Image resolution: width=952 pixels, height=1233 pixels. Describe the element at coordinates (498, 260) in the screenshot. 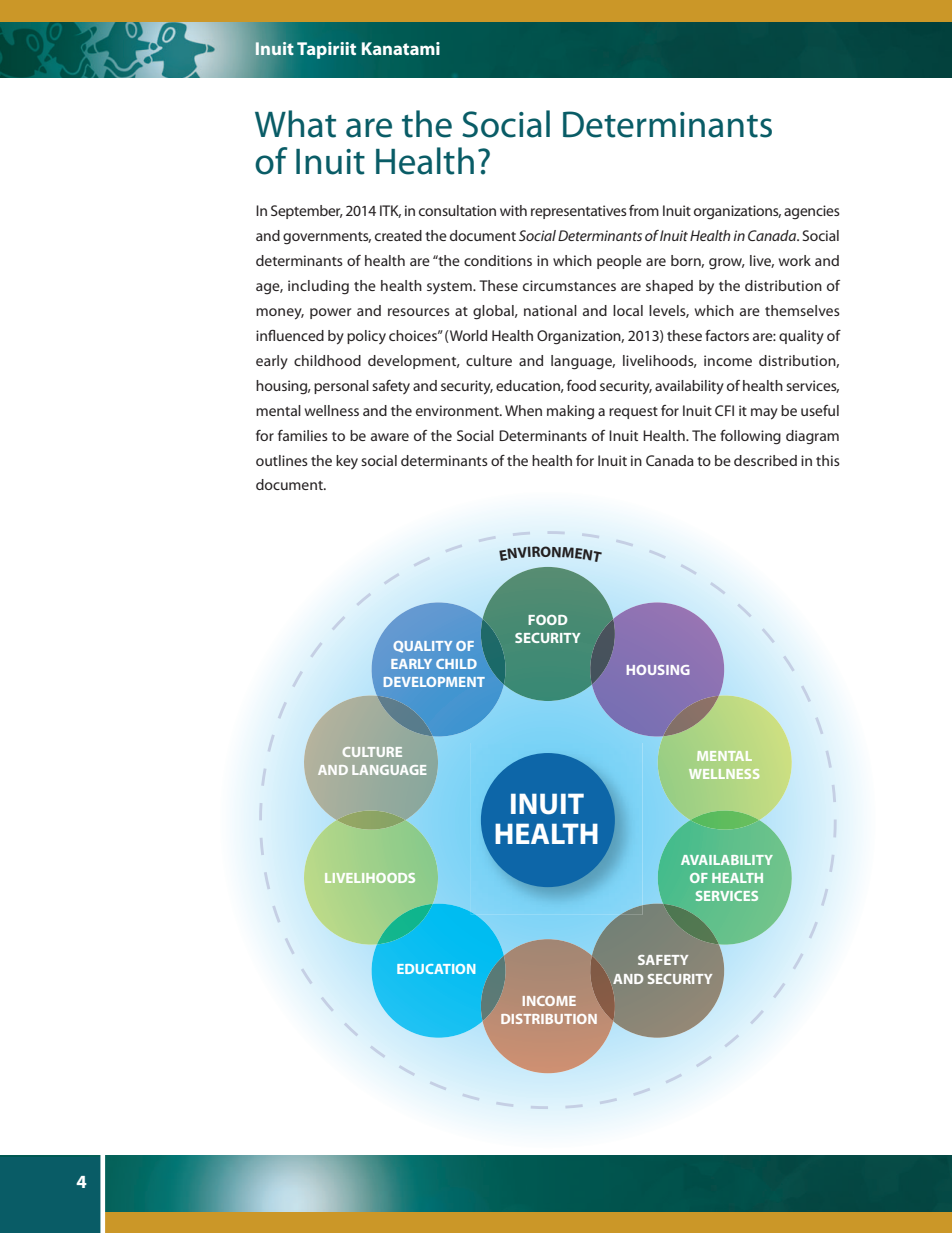

I see `conditions` at that location.
